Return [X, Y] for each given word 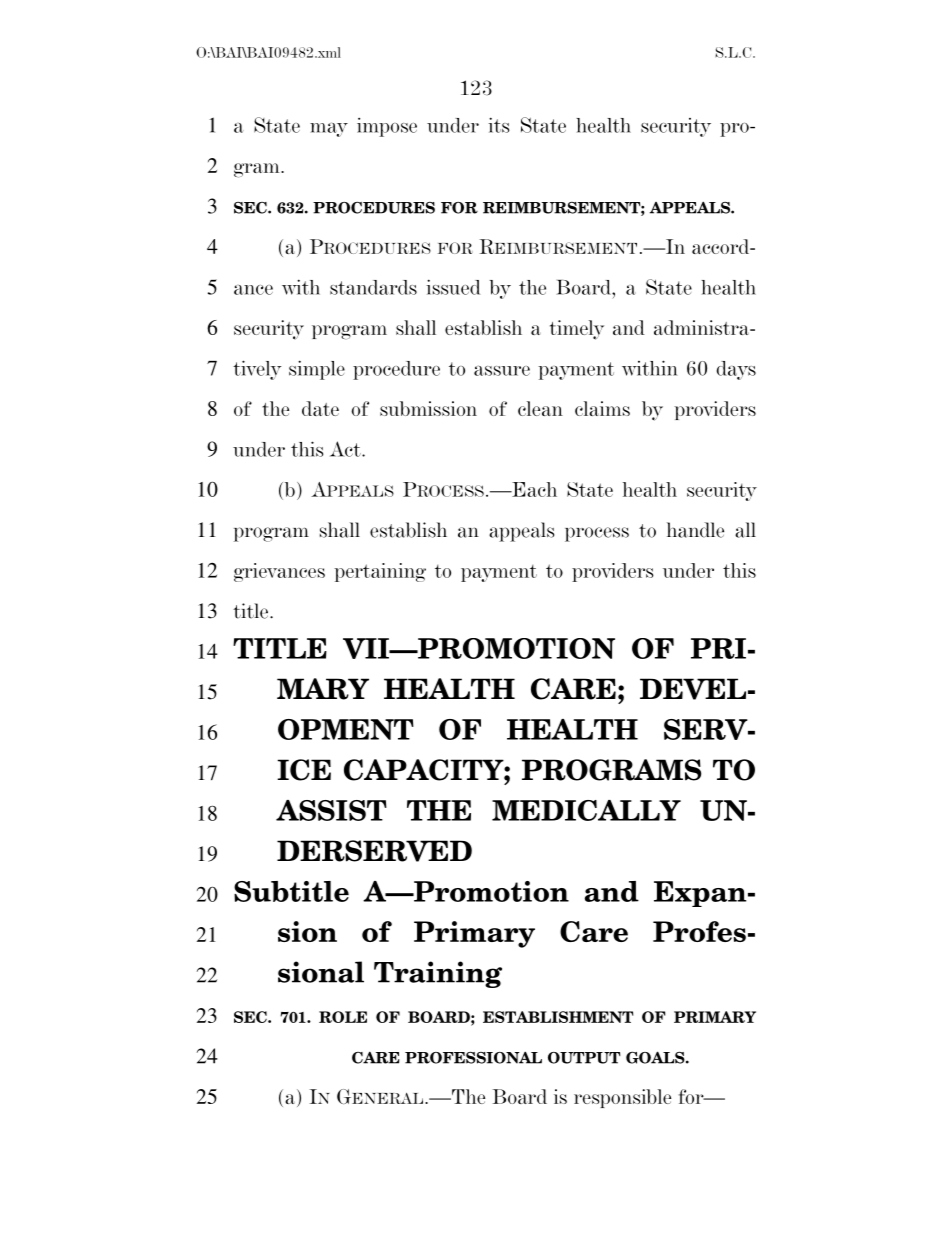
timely [577, 330]
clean [540, 408]
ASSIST [331, 810]
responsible [622, 1098]
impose [387, 127]
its [499, 125]
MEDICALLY [586, 810]
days [736, 370]
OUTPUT [584, 1058]
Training [438, 974]
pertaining [380, 572]
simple [317, 370]
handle [695, 530]
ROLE [343, 1017]
